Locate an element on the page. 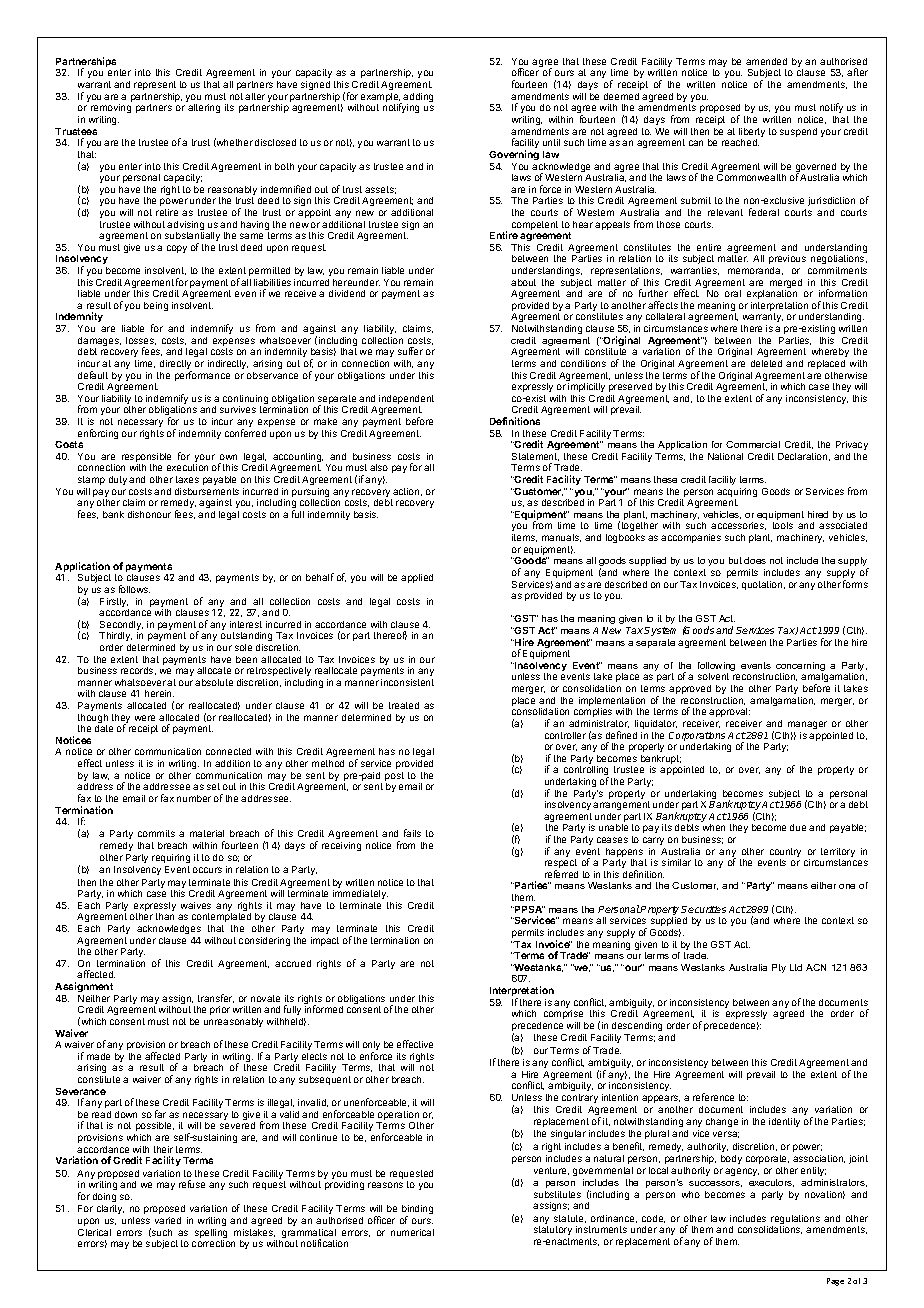  numerical is located at coordinates (412, 1232).
